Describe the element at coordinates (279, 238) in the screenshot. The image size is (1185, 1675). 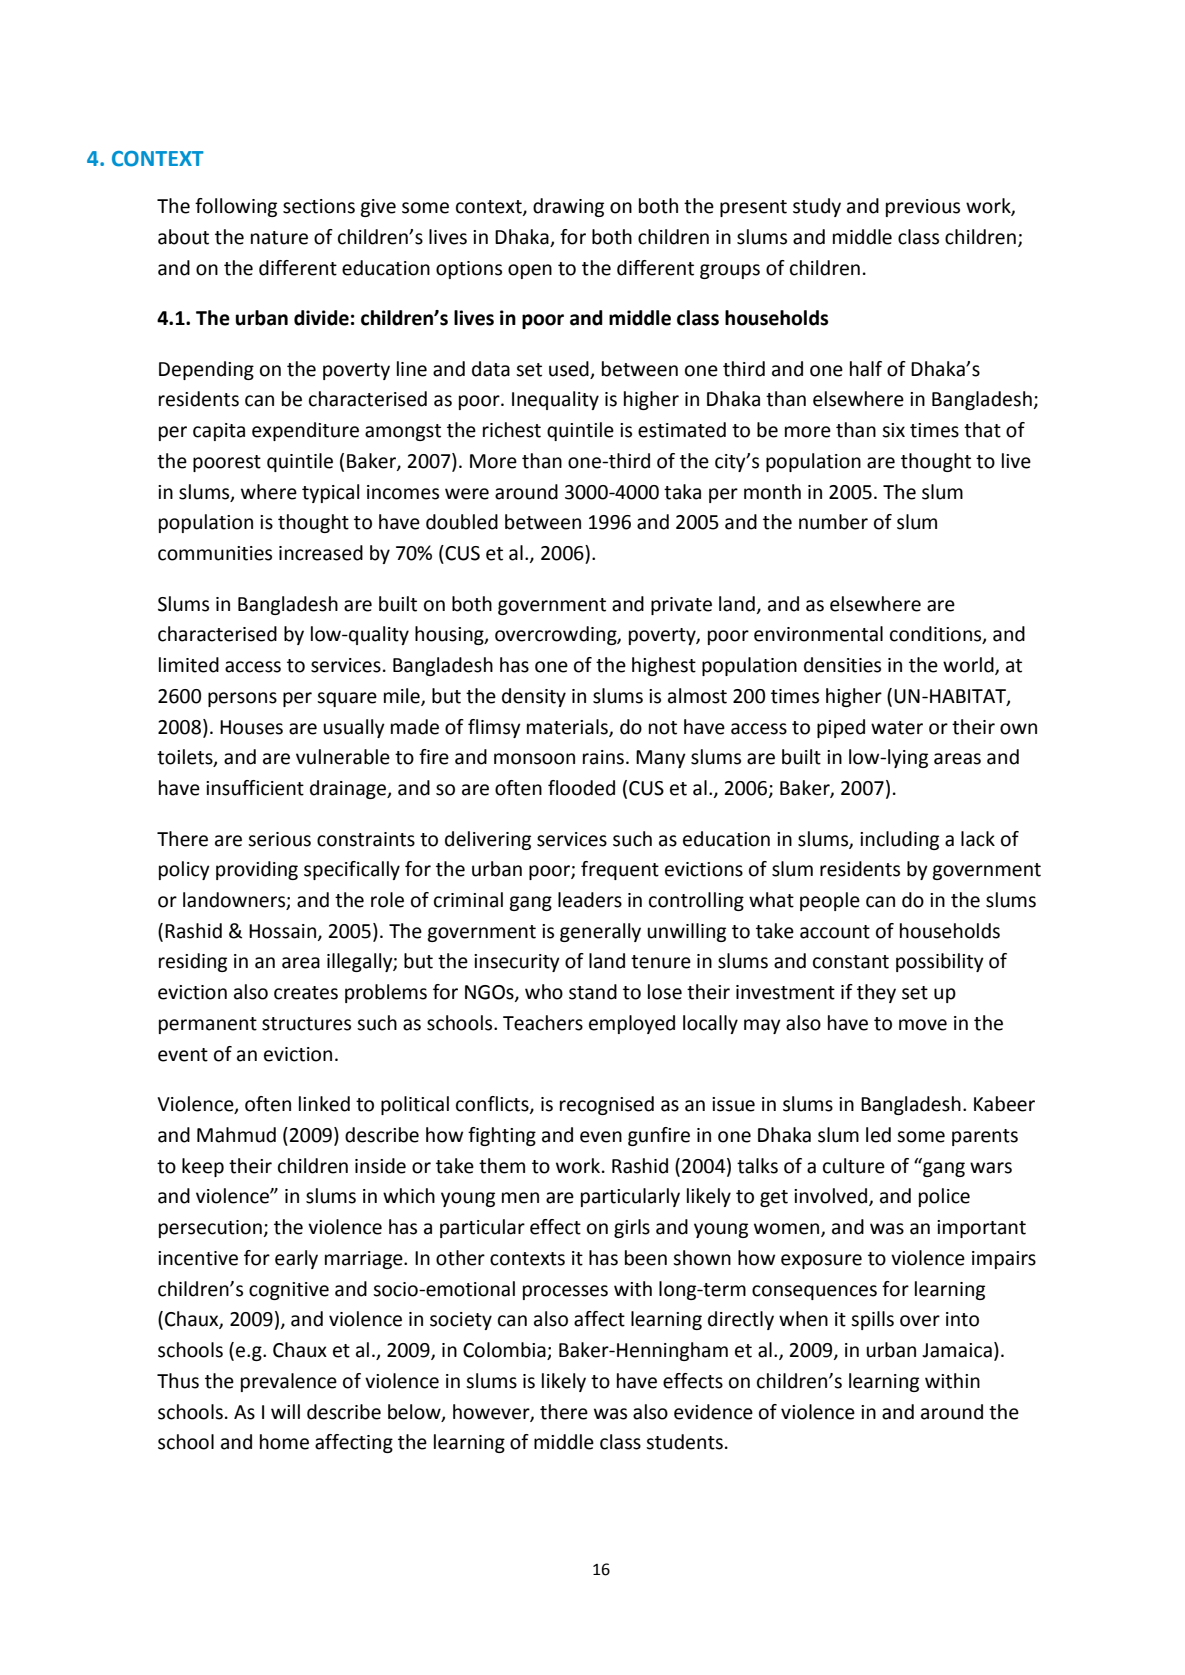
I see `nature` at that location.
